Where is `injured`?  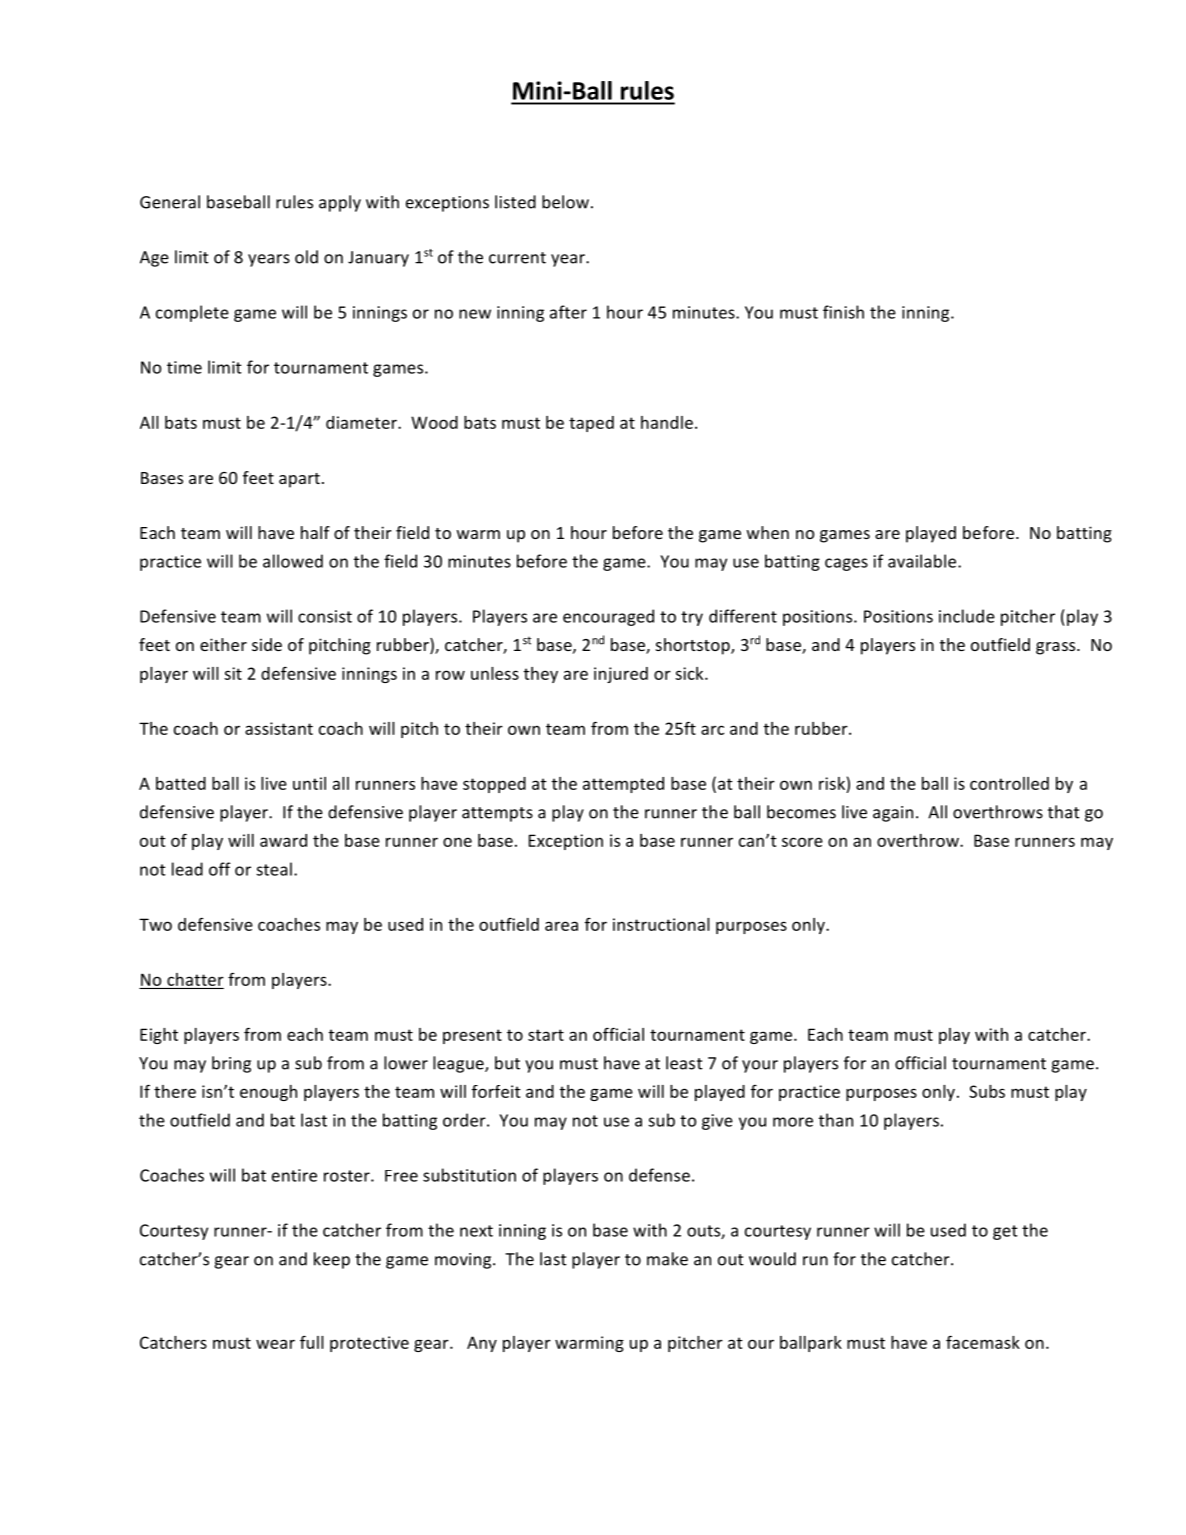
injured is located at coordinates (621, 675).
